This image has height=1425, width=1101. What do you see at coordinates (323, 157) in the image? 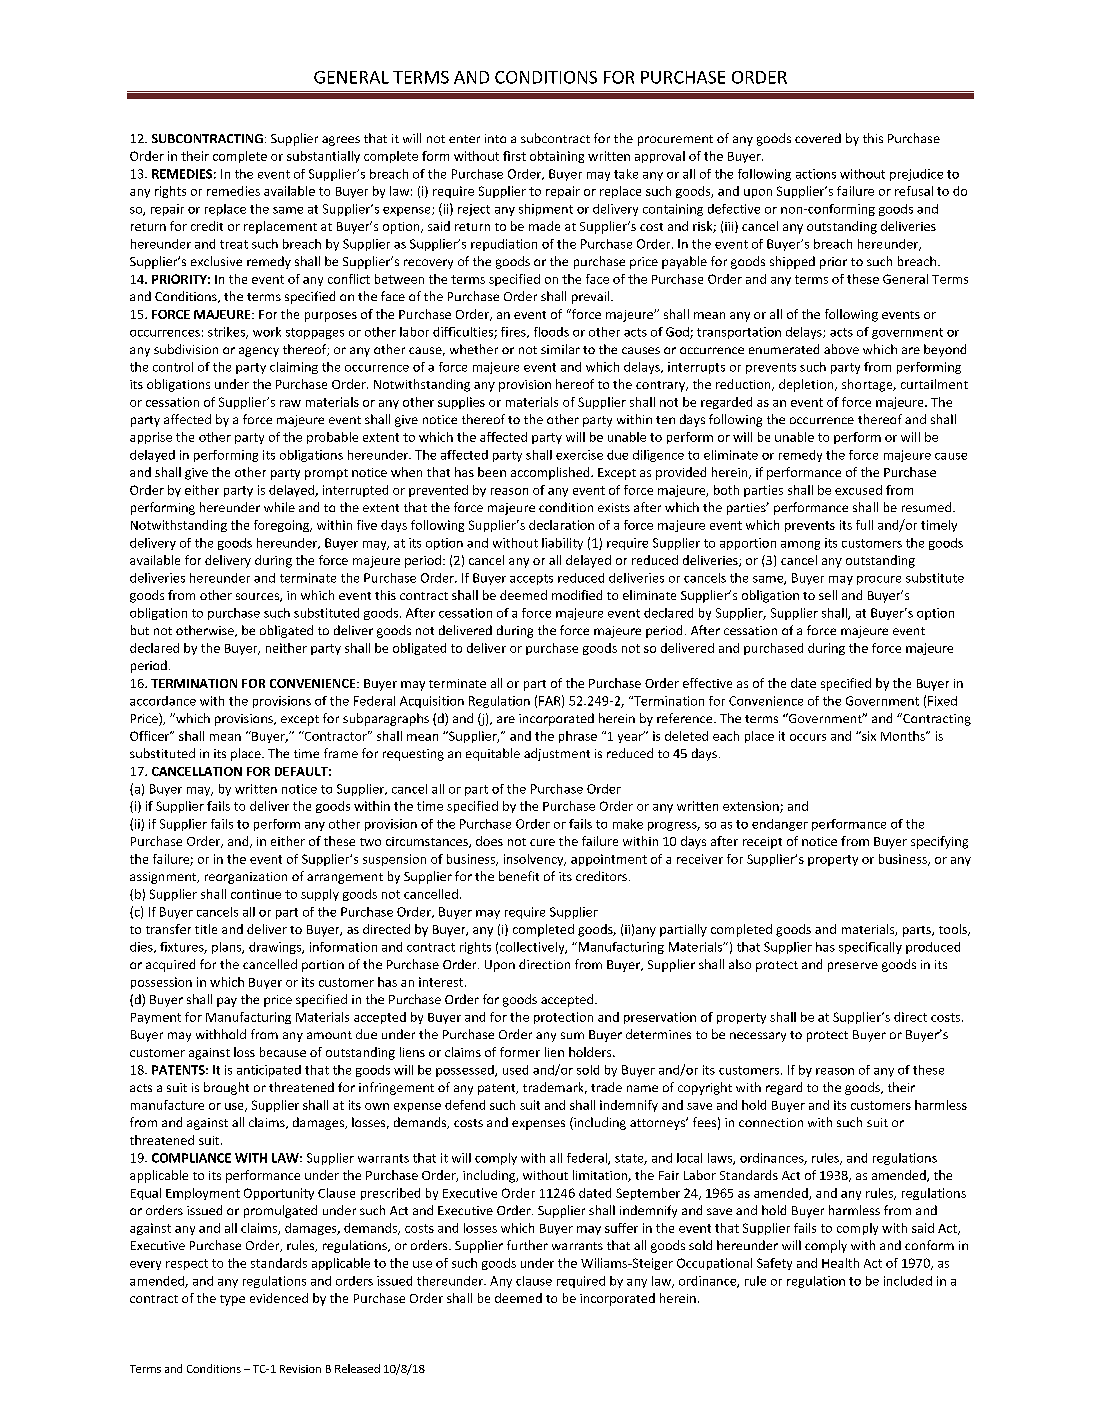
I see `substantially` at bounding box center [323, 157].
